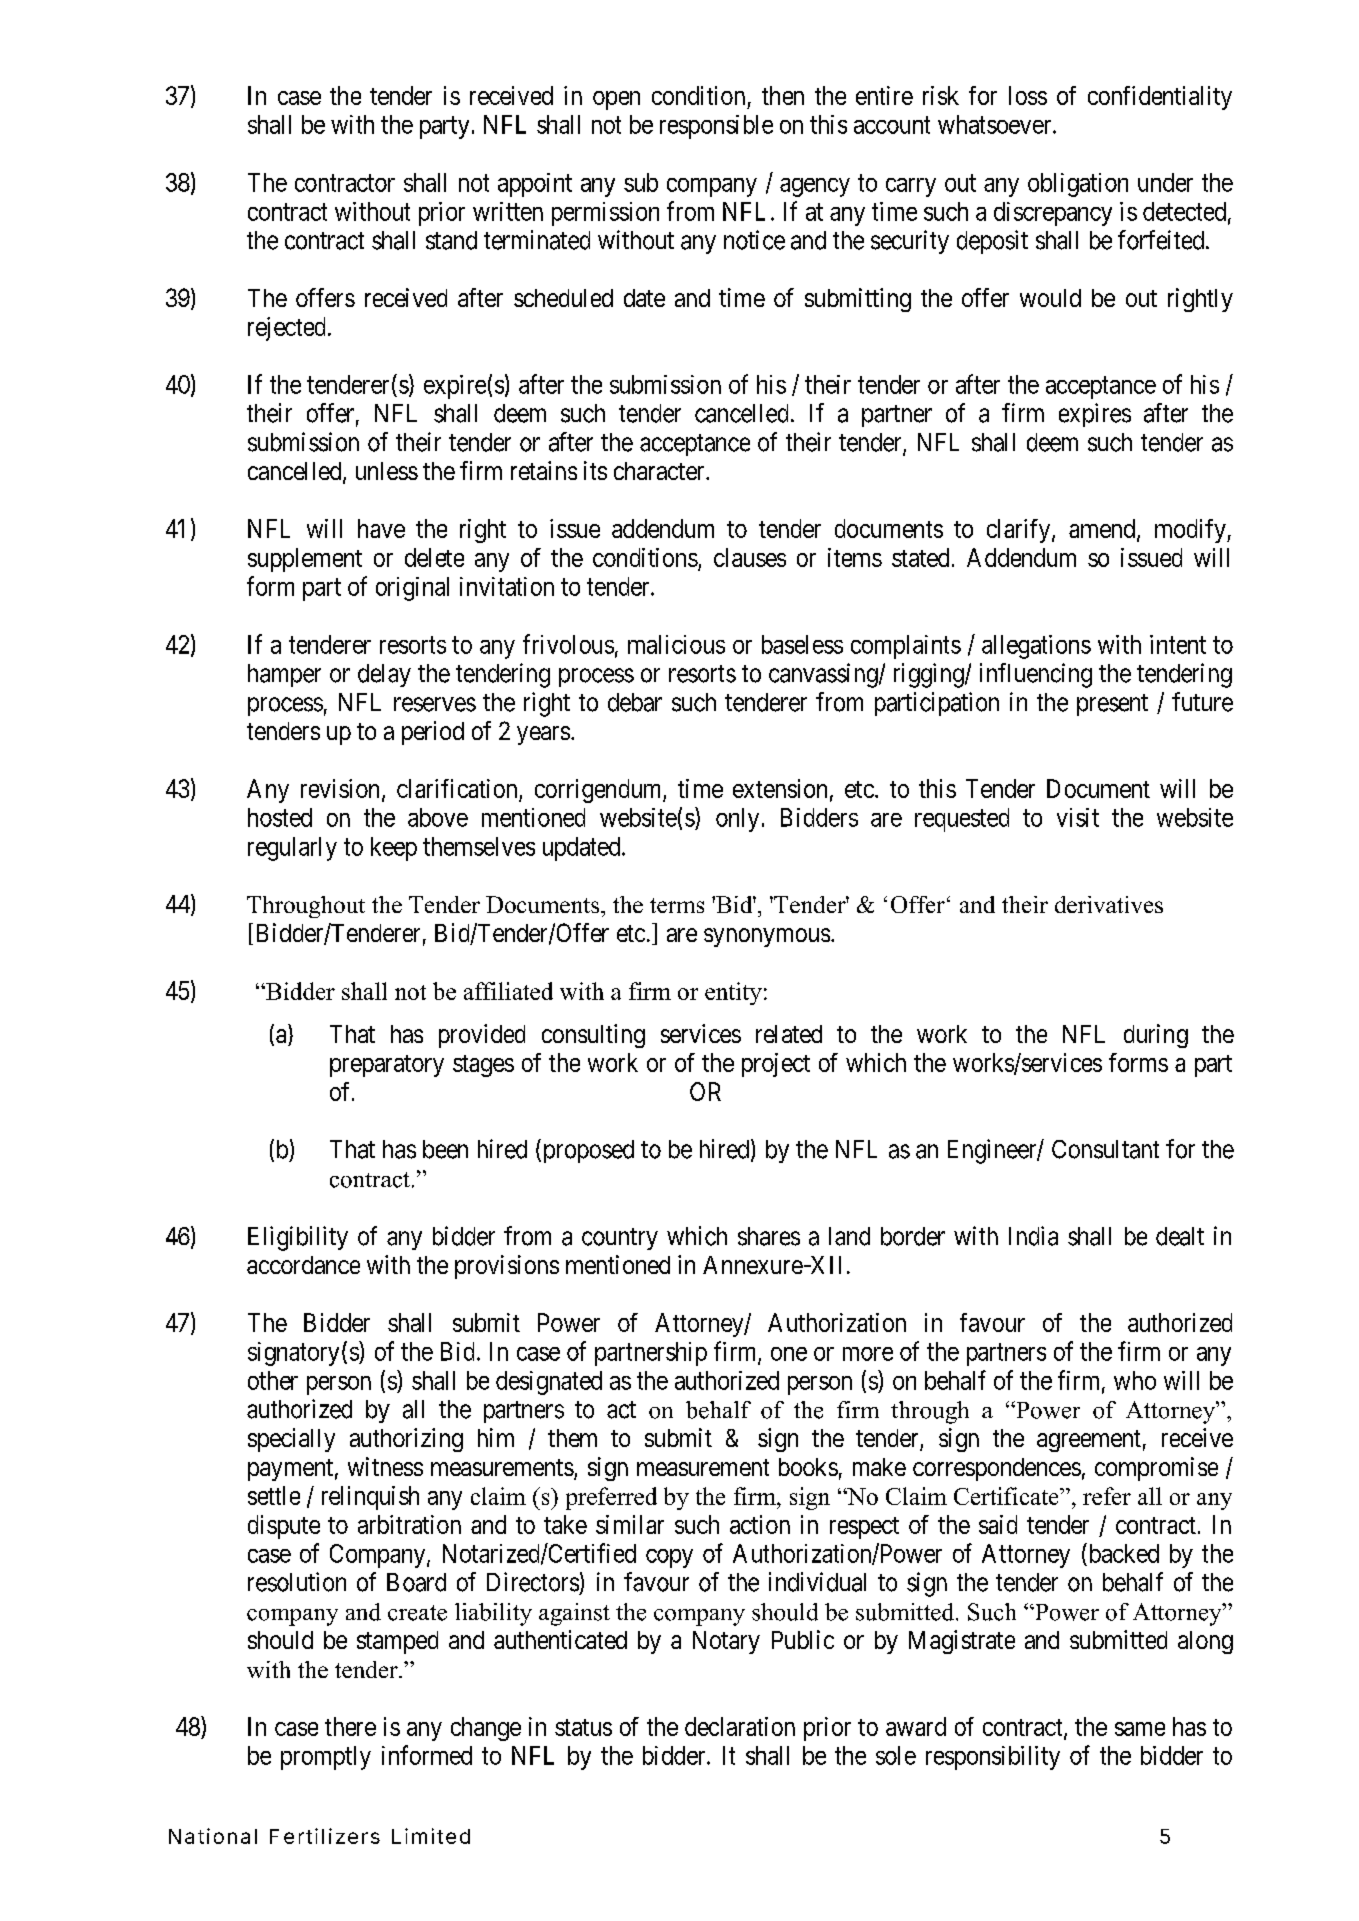 The image size is (1359, 1921). What do you see at coordinates (740, 1726) in the document?
I see `declaration` at bounding box center [740, 1726].
